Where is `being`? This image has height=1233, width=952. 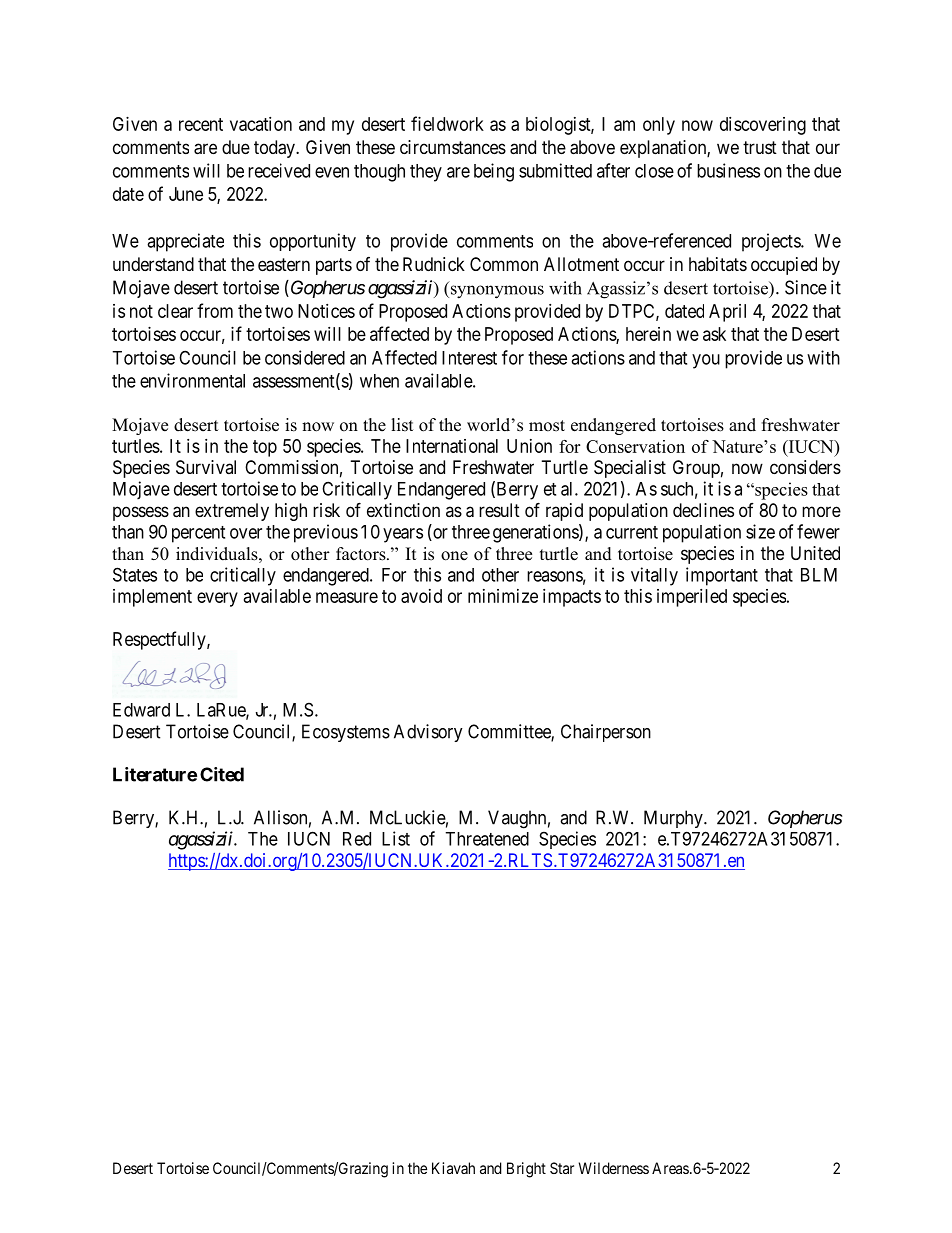
being is located at coordinates (494, 172).
